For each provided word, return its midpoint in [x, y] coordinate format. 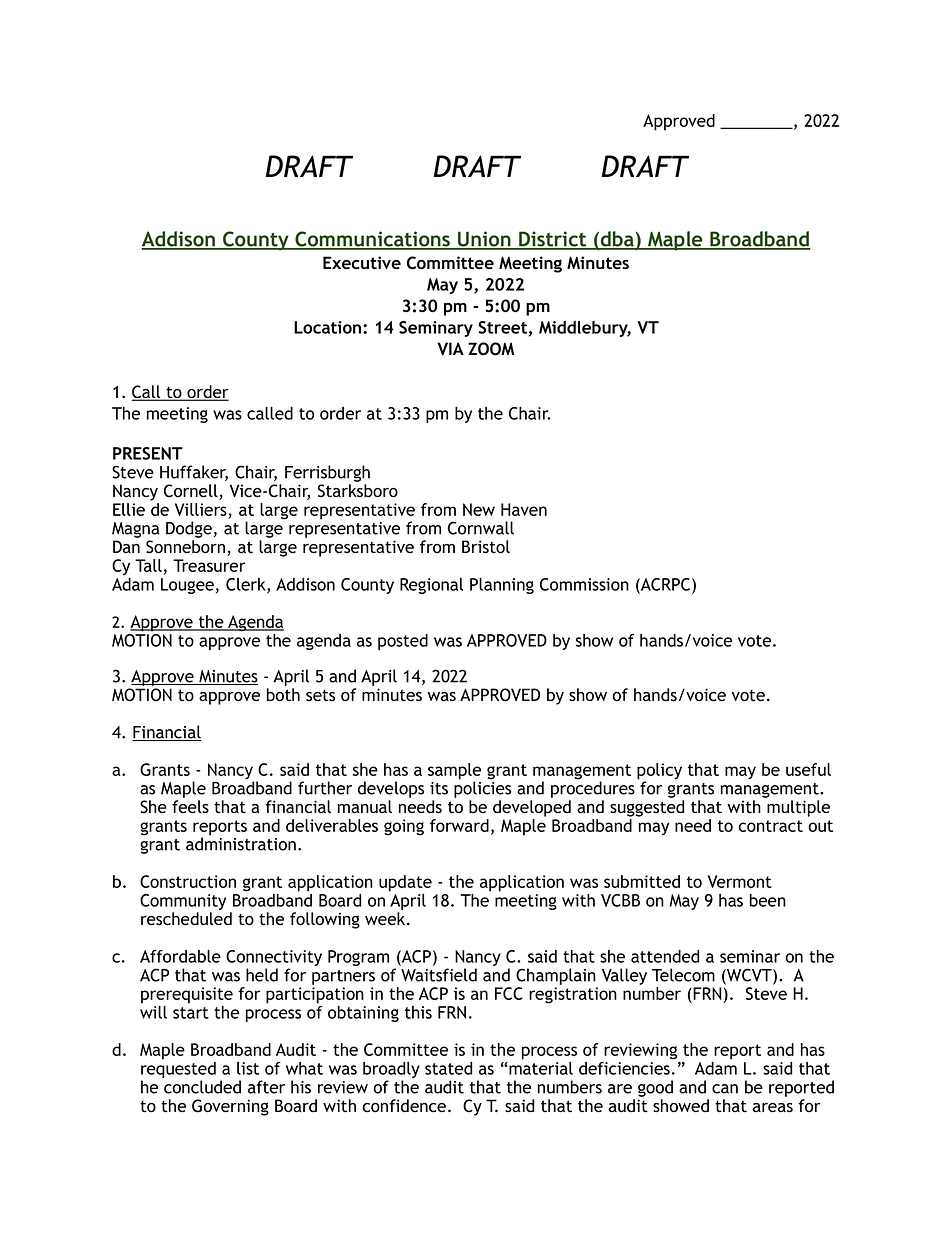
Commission [584, 584]
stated [448, 1068]
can [725, 1089]
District [553, 240]
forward [459, 825]
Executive [362, 262]
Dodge [189, 529]
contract [770, 826]
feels [190, 806]
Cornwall [481, 528]
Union [484, 240]
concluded [202, 1087]
